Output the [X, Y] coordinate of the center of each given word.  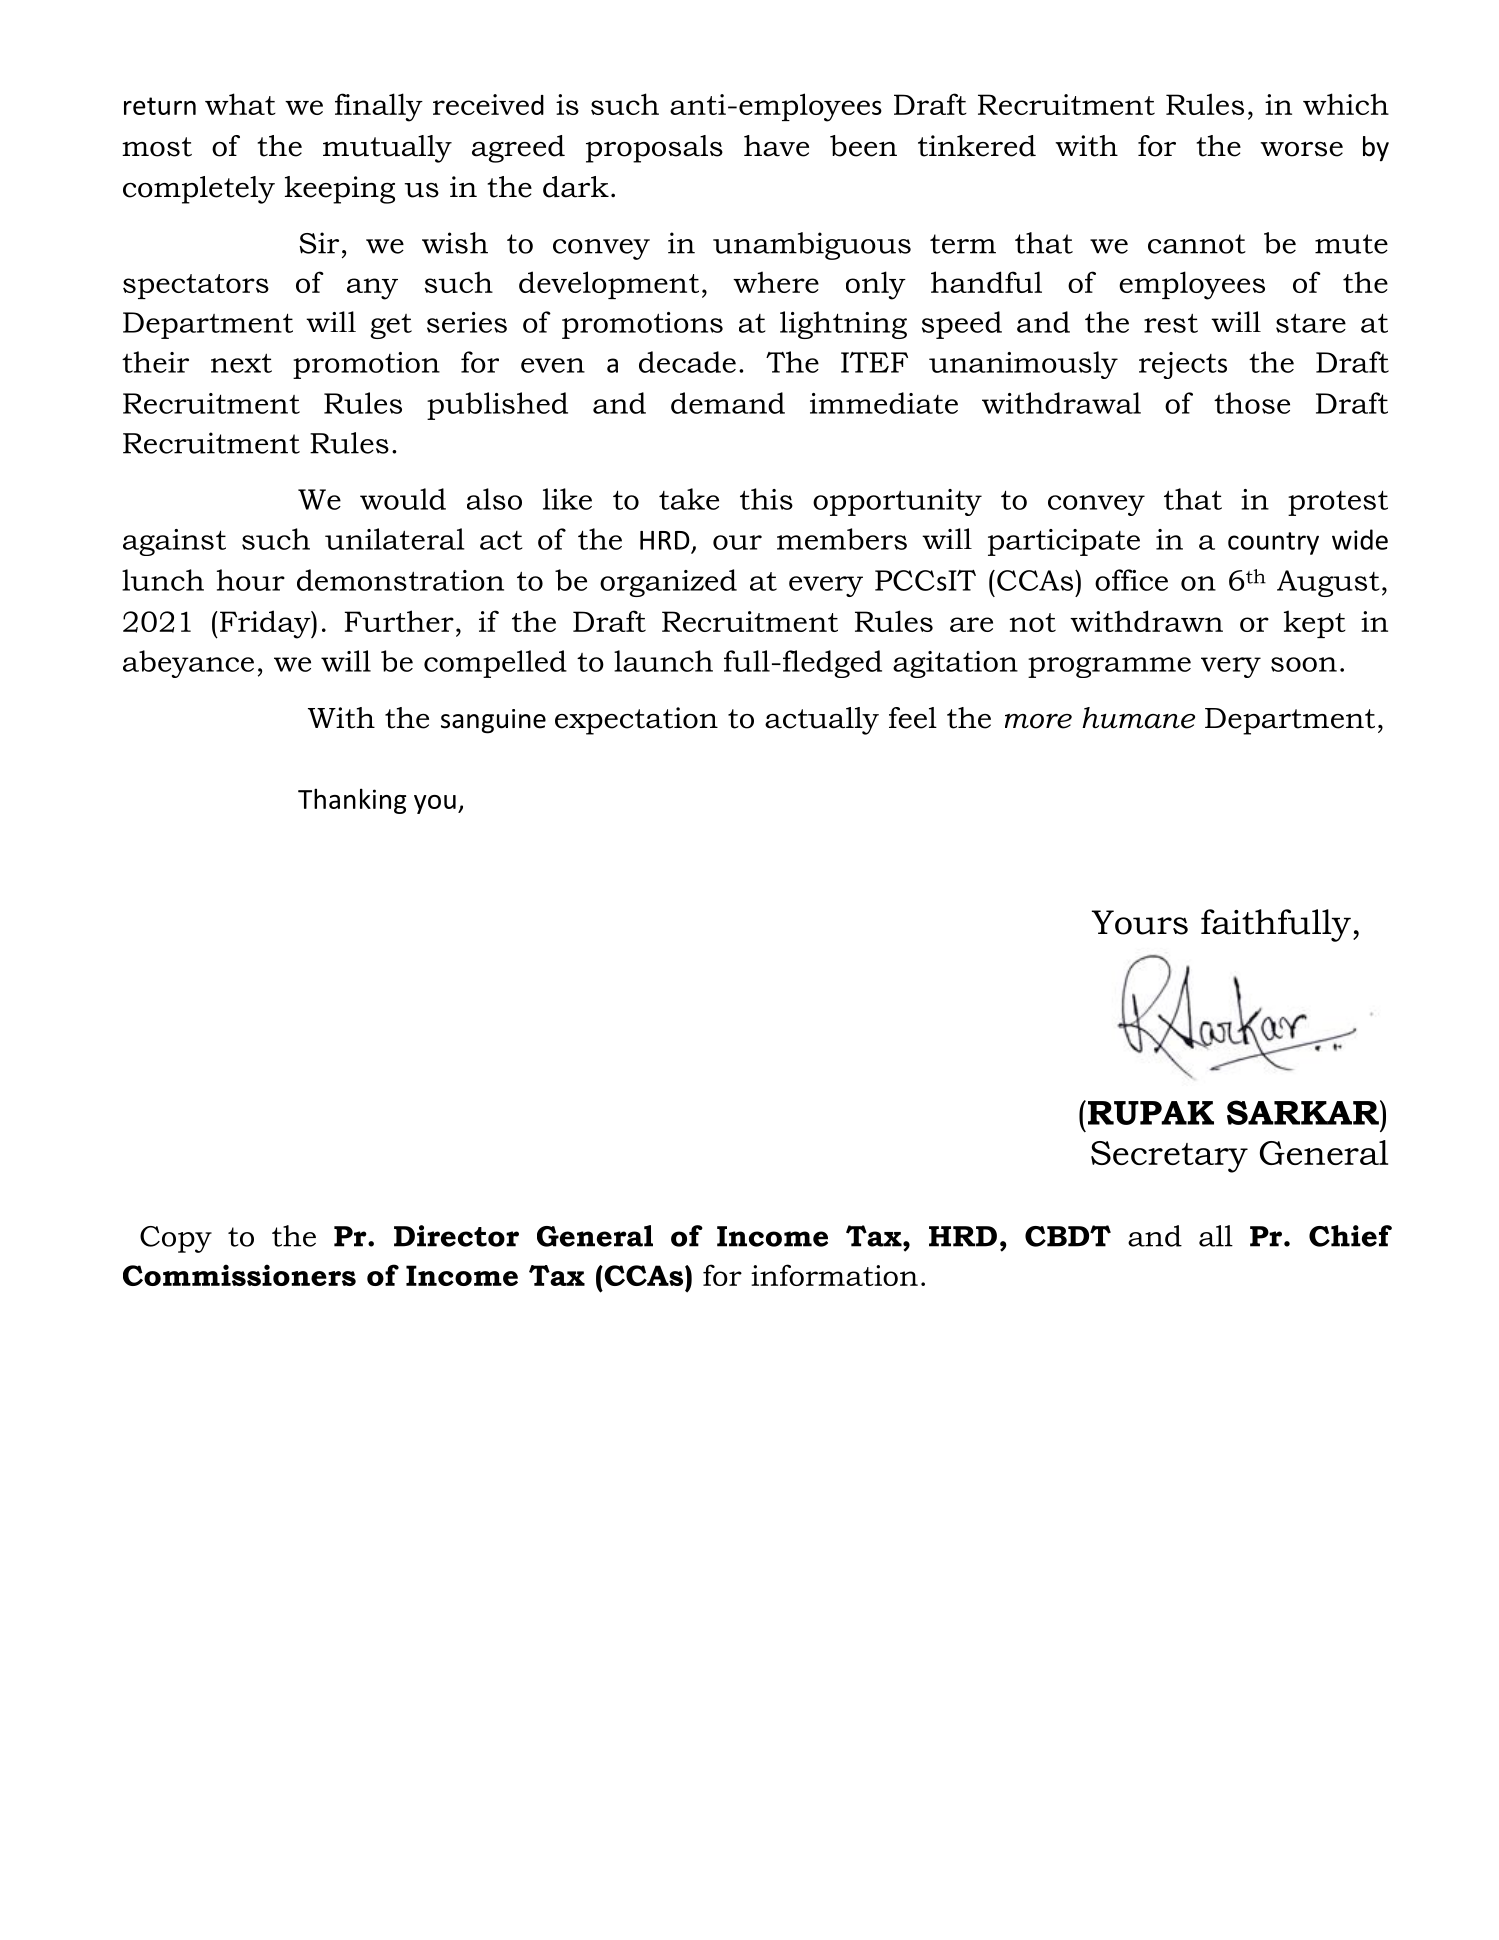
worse [1301, 149]
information [834, 1275]
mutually [387, 149]
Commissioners [239, 1275]
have [776, 146]
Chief [1350, 1236]
